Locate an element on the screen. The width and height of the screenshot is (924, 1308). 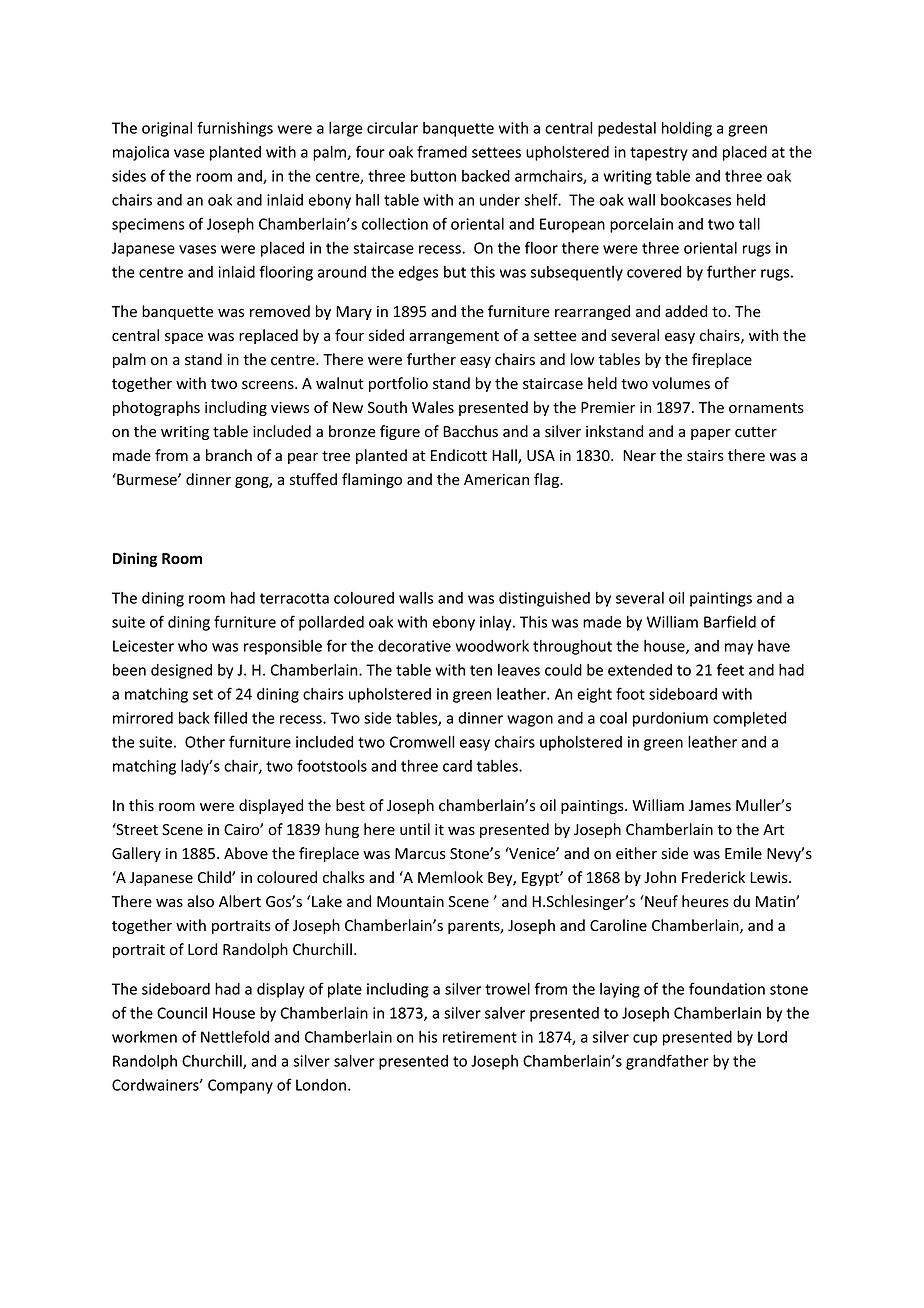
who is located at coordinates (192, 646).
